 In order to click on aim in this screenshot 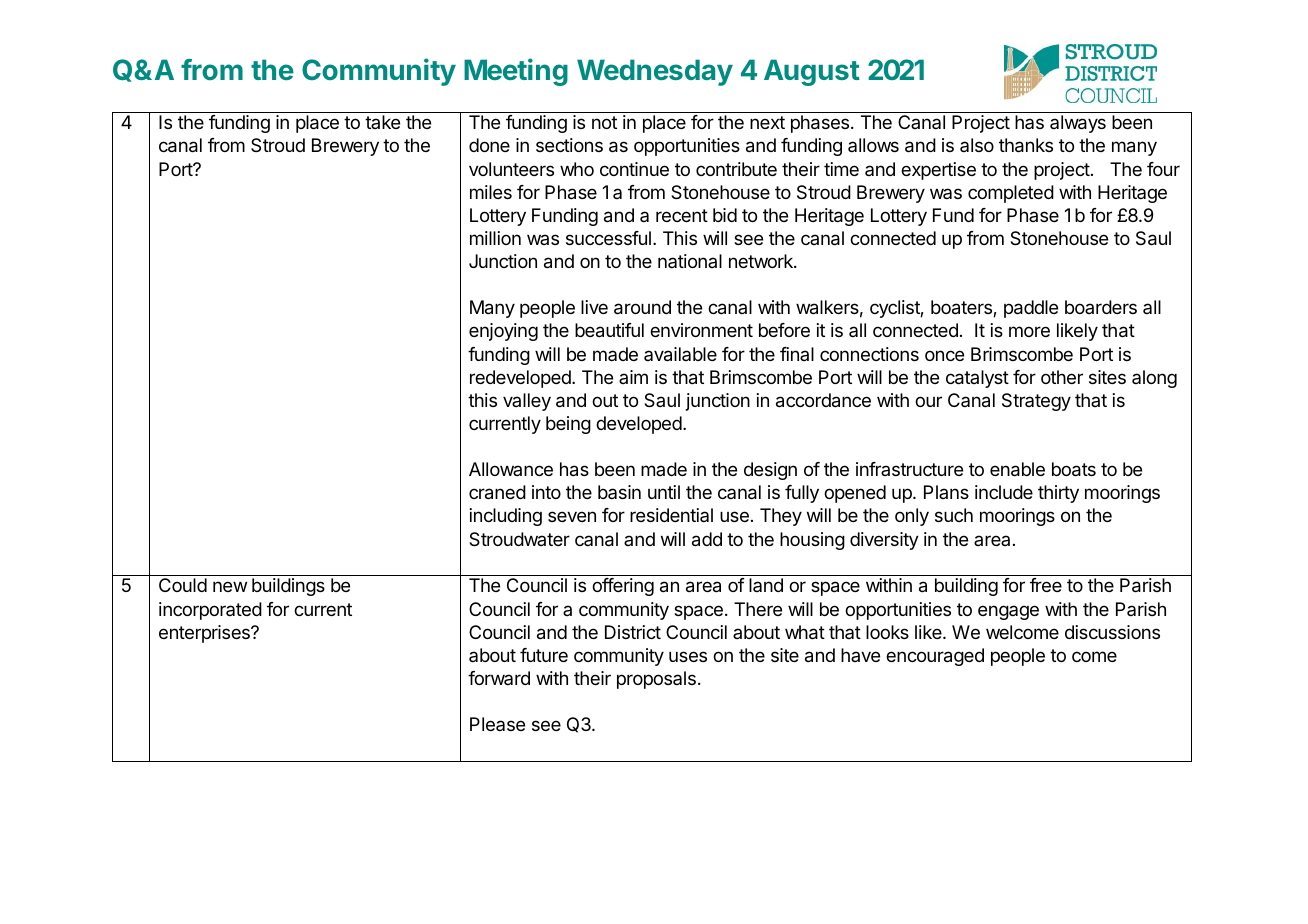, I will do `click(633, 377)`.
